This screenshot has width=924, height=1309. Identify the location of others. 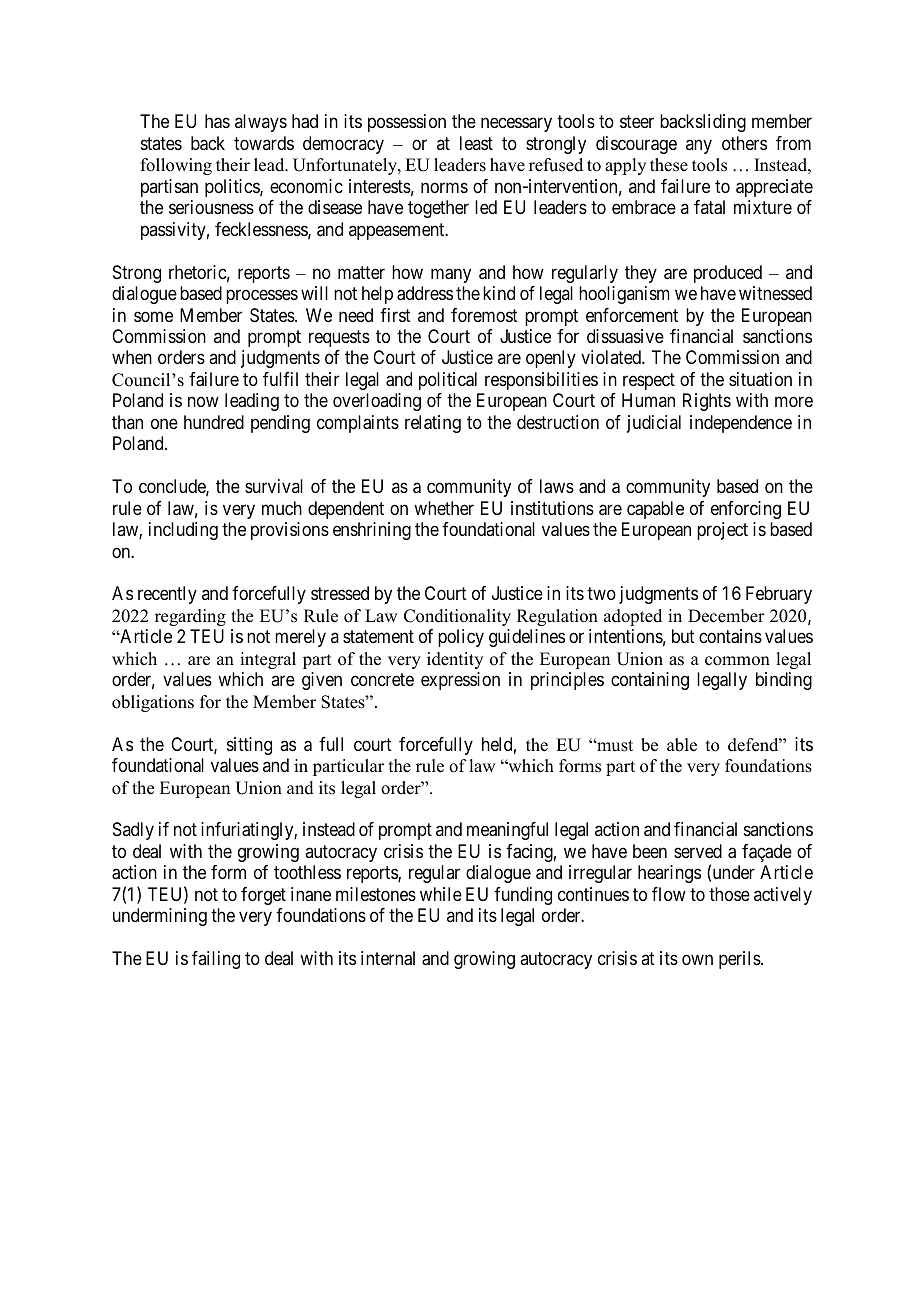
(744, 143).
